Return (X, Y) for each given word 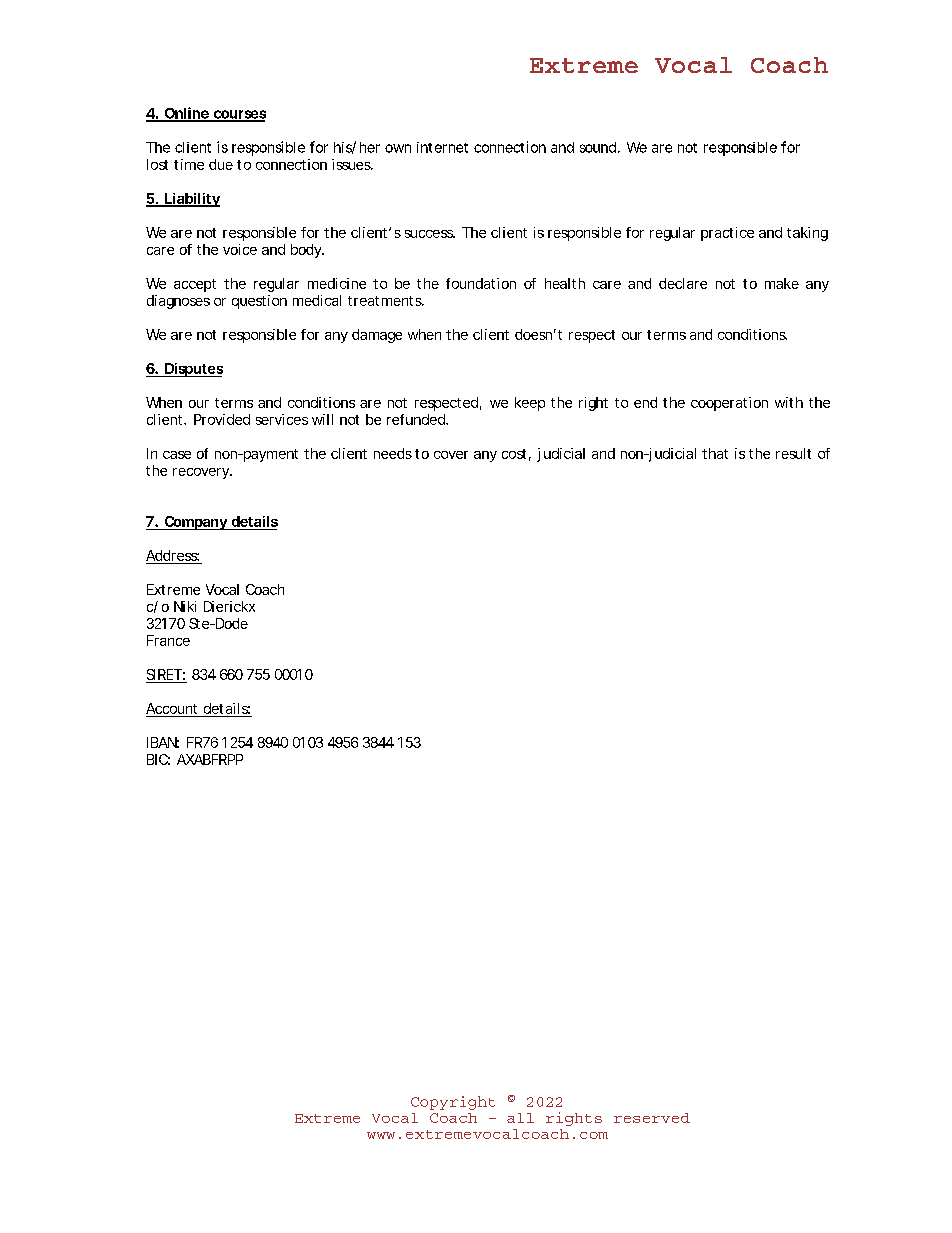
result (793, 453)
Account (171, 708)
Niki (185, 606)
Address (172, 555)
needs (393, 453)
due (221, 164)
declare (683, 283)
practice (727, 234)
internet (442, 147)
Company (195, 523)
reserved (652, 1118)
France (168, 640)
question (259, 302)
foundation (481, 283)
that (715, 453)
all (520, 1118)
